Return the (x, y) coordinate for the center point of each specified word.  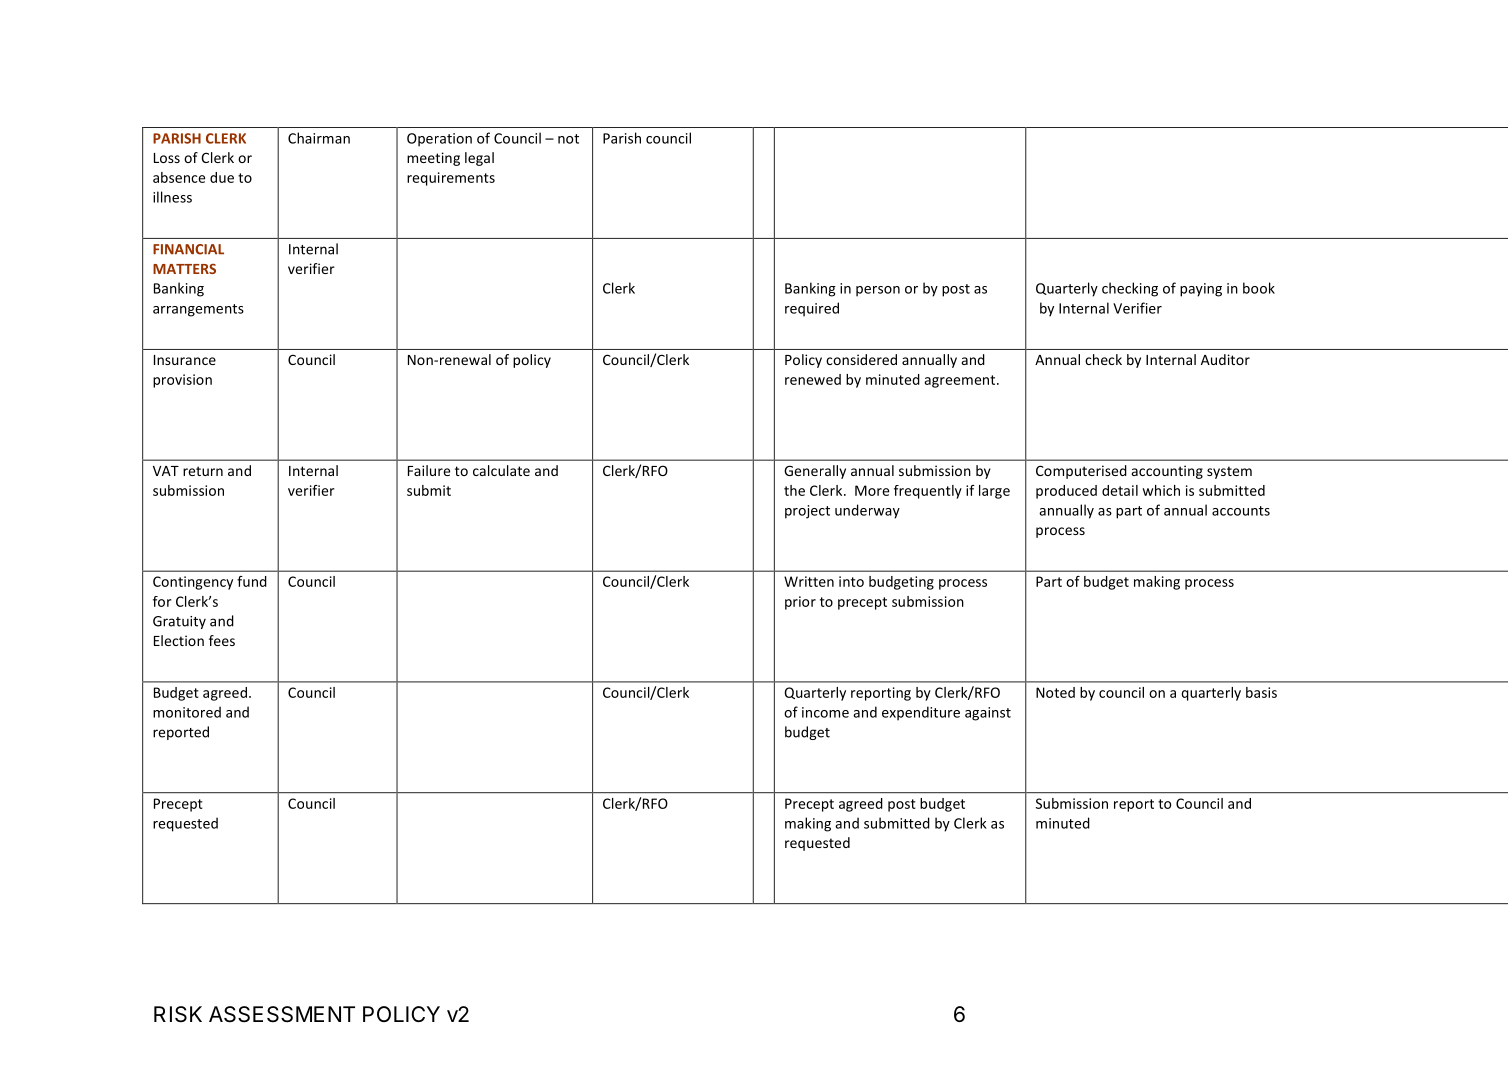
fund (252, 581)
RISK (178, 1014)
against (988, 714)
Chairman (319, 138)
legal (479, 159)
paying (1201, 290)
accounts (1241, 511)
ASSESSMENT (282, 1014)
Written (809, 581)
